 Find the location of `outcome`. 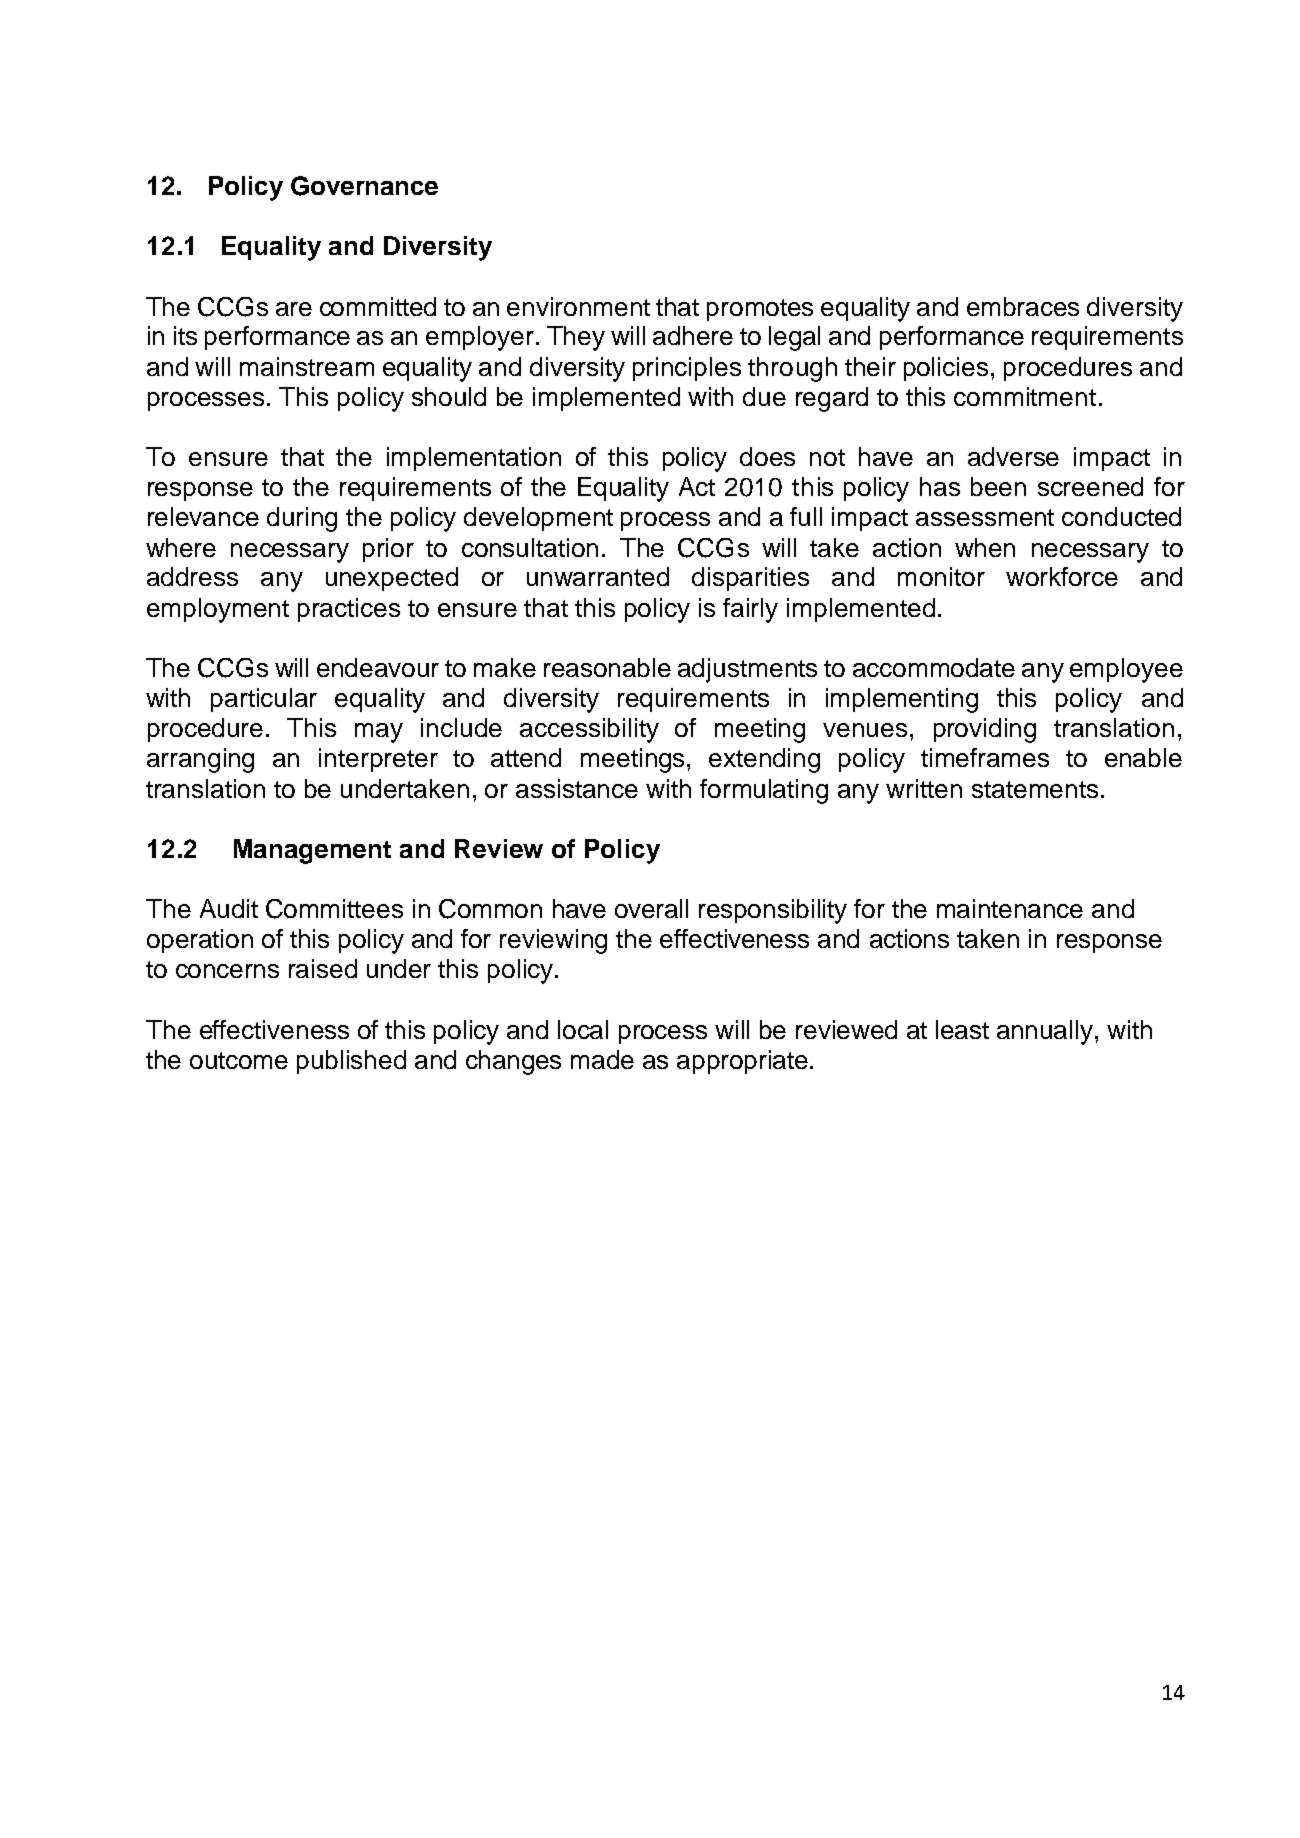

outcome is located at coordinates (239, 1060).
